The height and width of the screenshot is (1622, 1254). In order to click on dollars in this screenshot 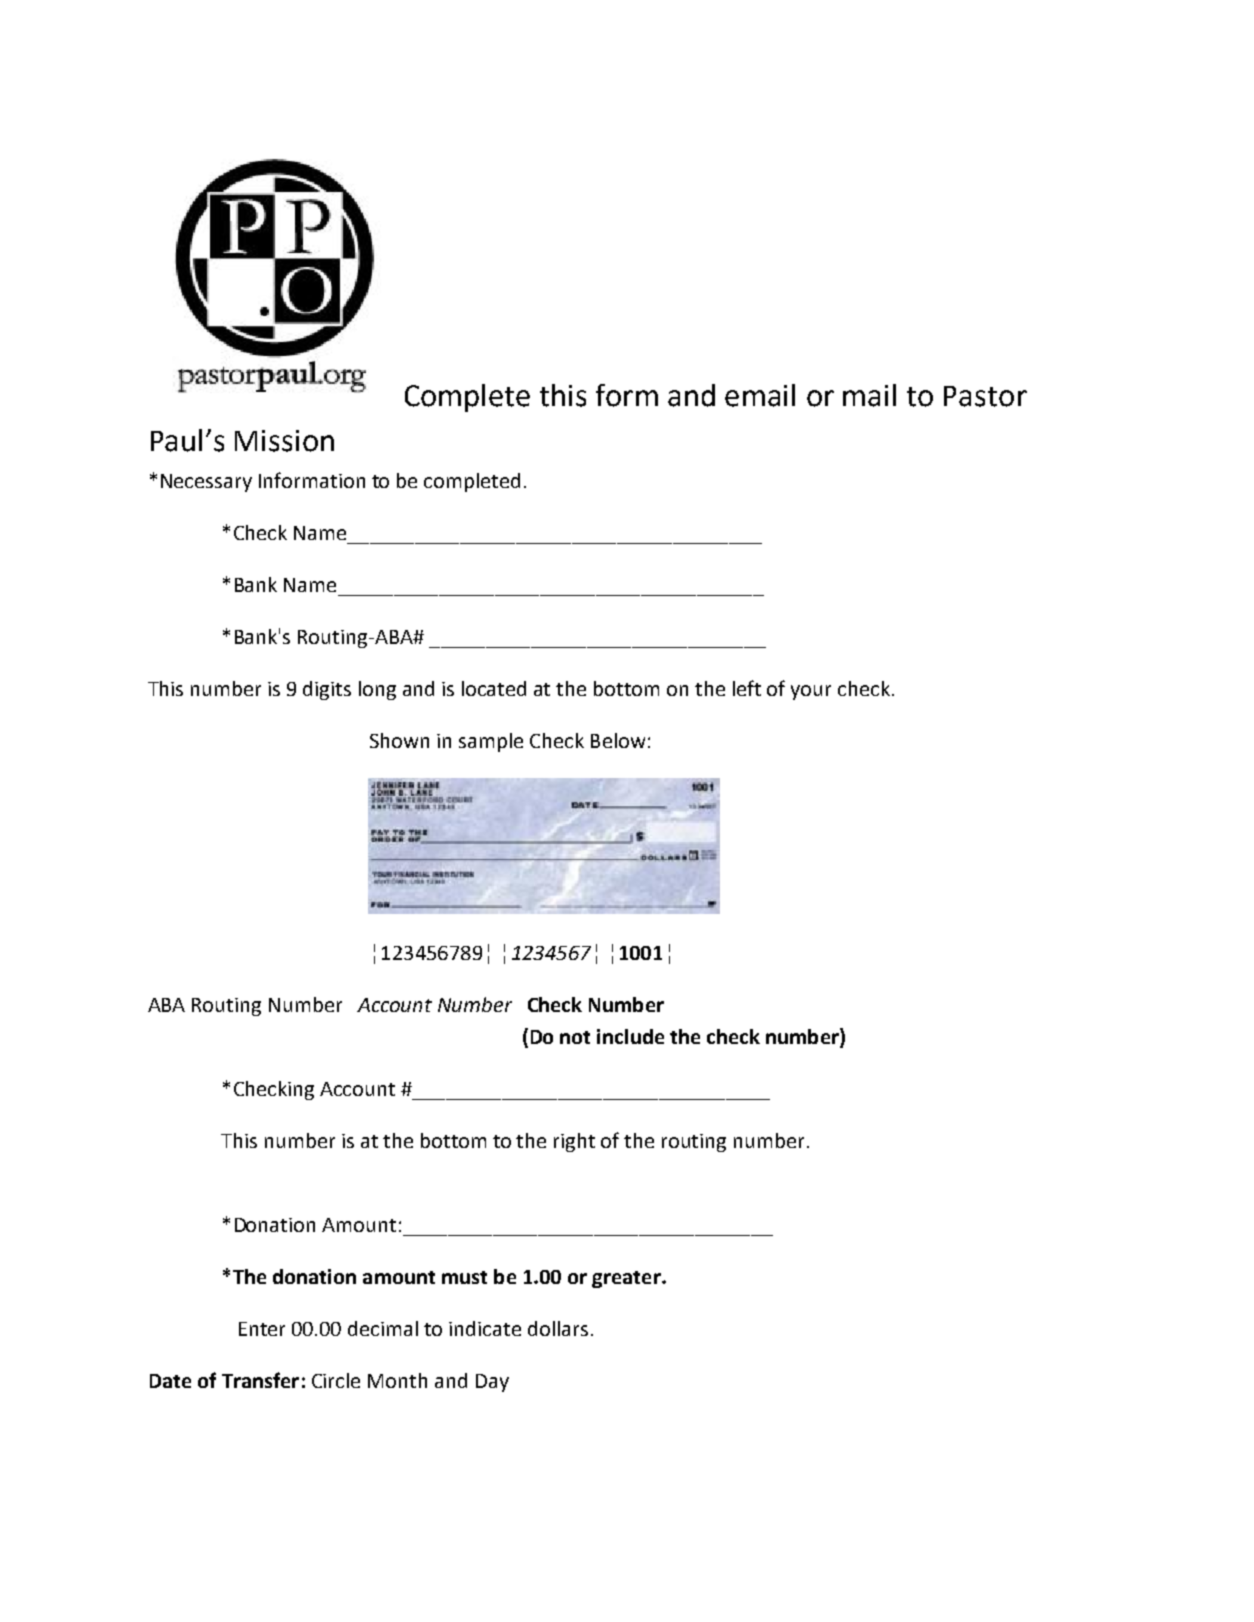, I will do `click(558, 1328)`.
